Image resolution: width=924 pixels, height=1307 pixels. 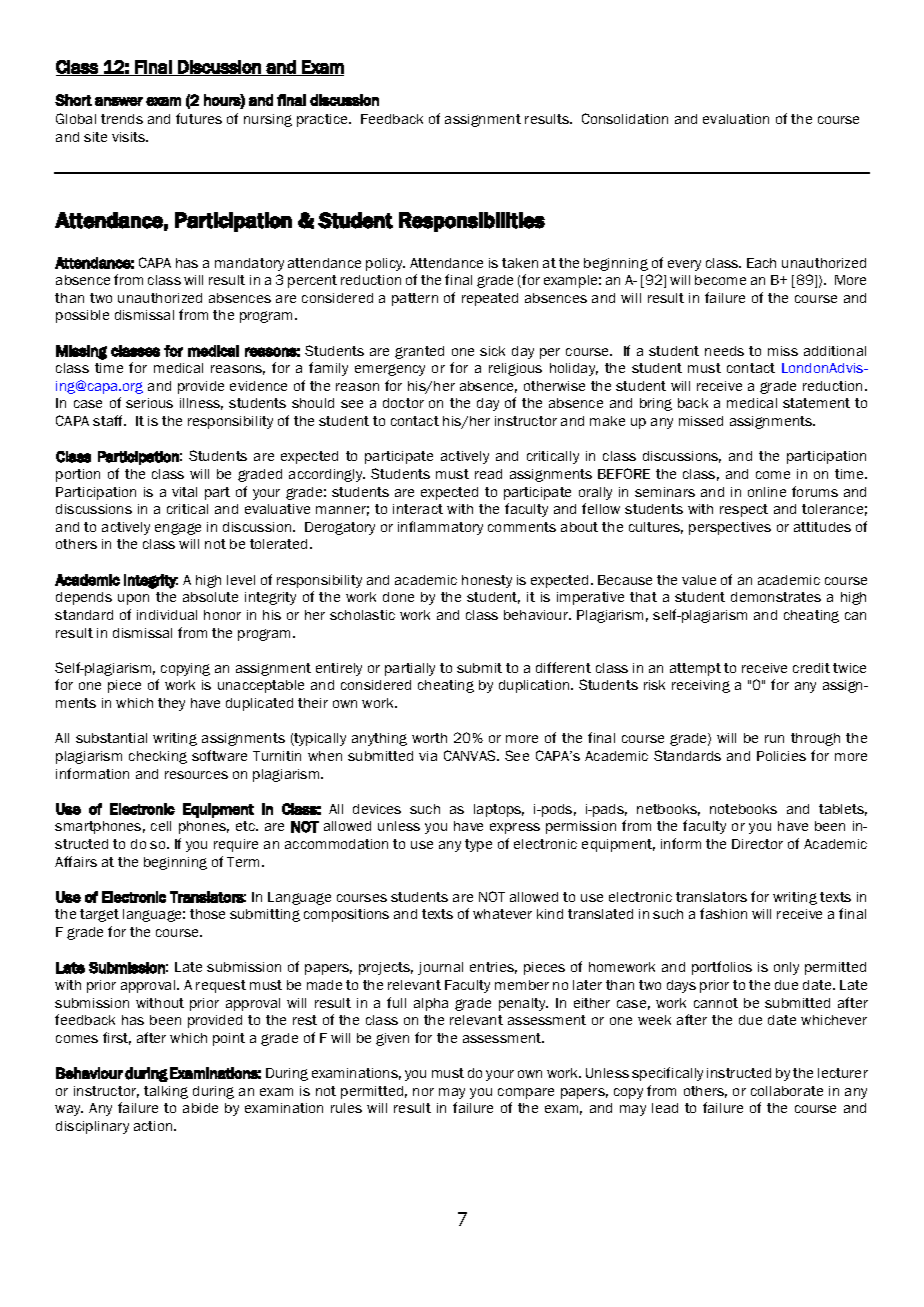 What do you see at coordinates (324, 120) in the page?
I see `practice` at bounding box center [324, 120].
